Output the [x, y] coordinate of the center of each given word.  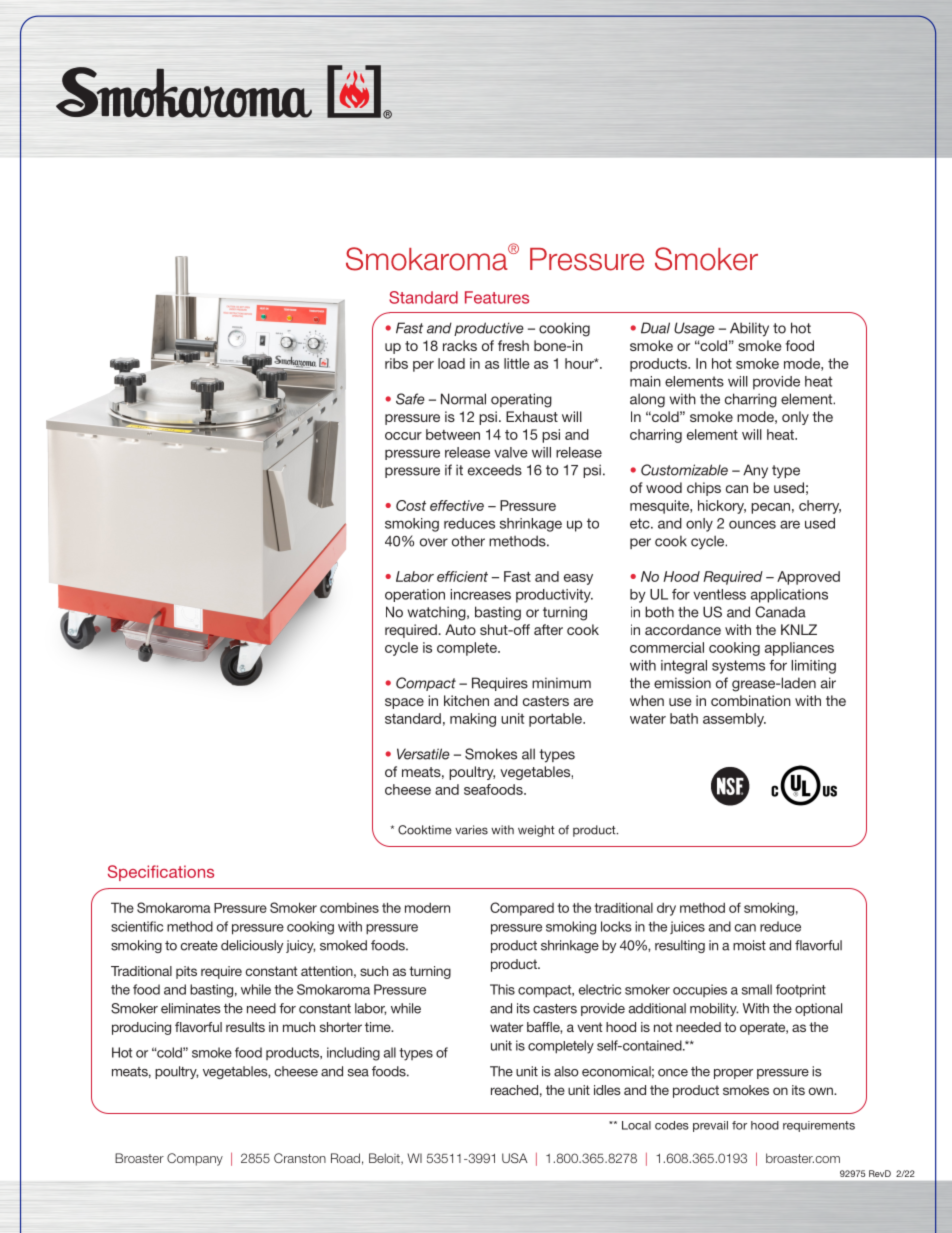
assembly [734, 720]
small [757, 989]
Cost [411, 505]
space [404, 703]
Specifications [161, 873]
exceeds [495, 470]
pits [186, 972]
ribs [396, 363]
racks [460, 345]
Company [195, 1159]
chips [704, 489]
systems [738, 667]
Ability [749, 329]
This [502, 989]
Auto [460, 629]
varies [471, 830]
